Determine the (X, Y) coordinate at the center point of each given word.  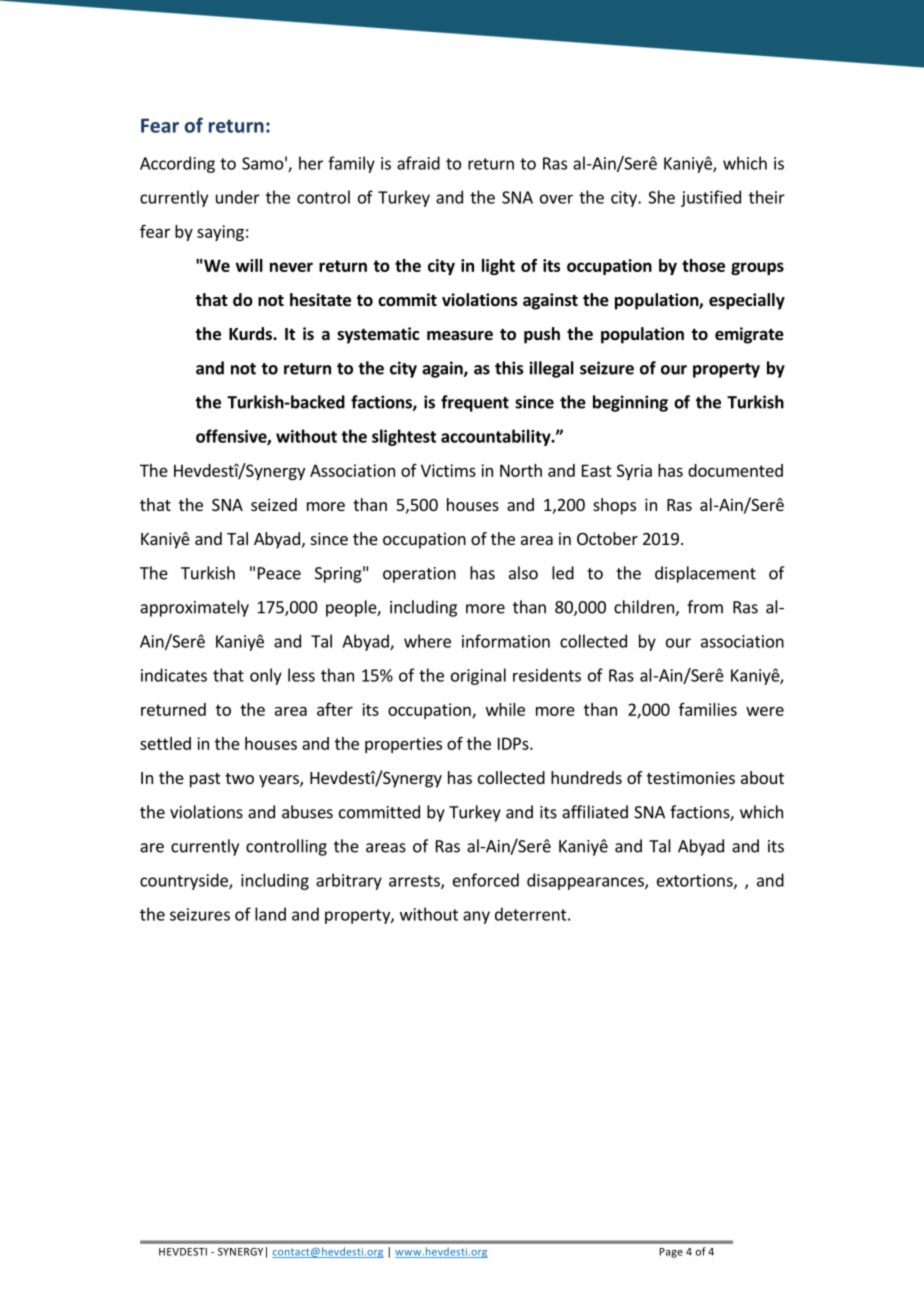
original (478, 676)
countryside (185, 881)
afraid (418, 163)
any (476, 917)
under (238, 197)
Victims (448, 470)
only (266, 676)
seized (274, 504)
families (708, 709)
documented (735, 470)
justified (711, 198)
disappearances (586, 881)
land (270, 914)
